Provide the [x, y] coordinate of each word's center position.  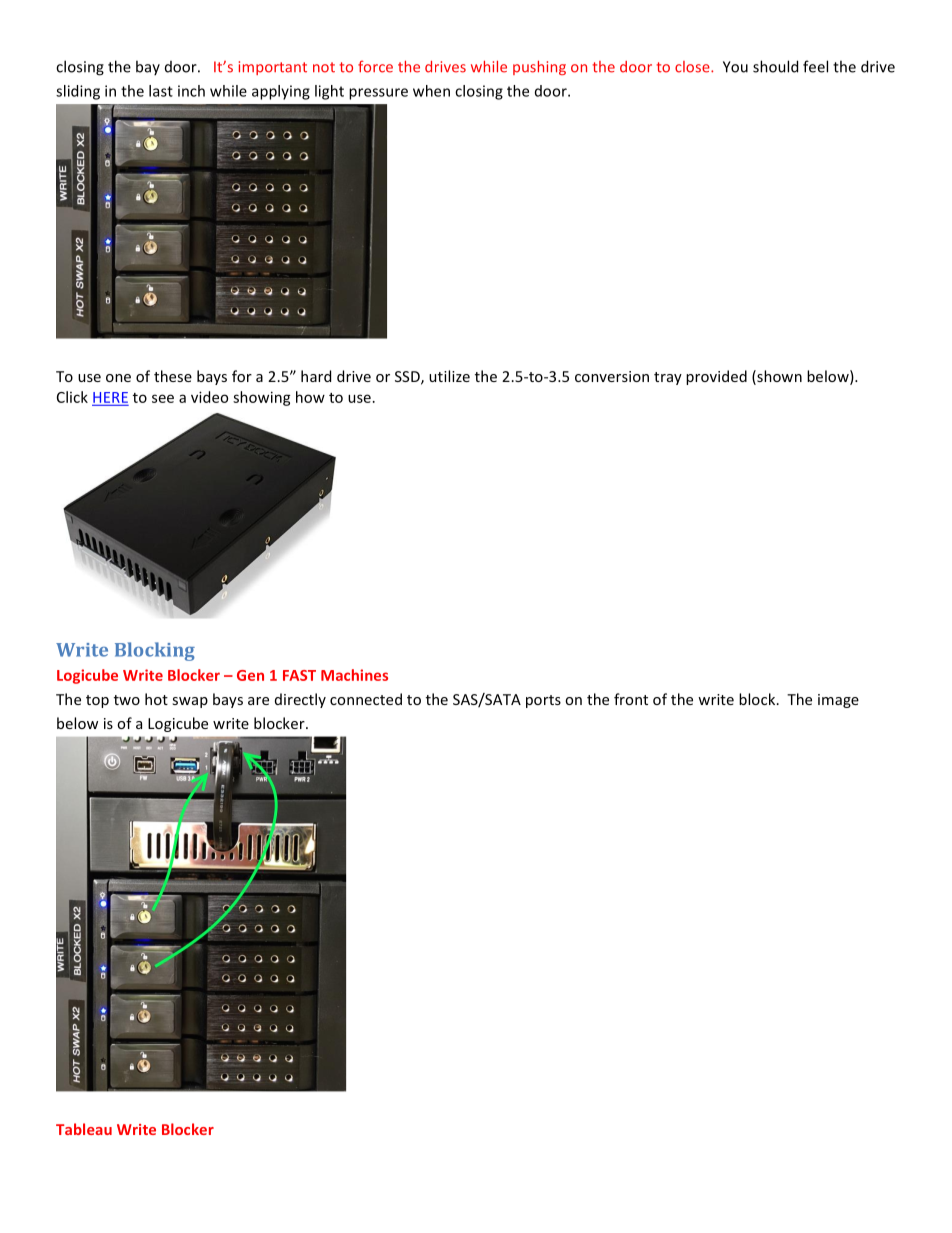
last [161, 91]
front [631, 699]
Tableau [84, 1129]
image [838, 701]
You [735, 67]
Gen [250, 675]
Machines [354, 675]
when [431, 91]
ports [543, 701]
